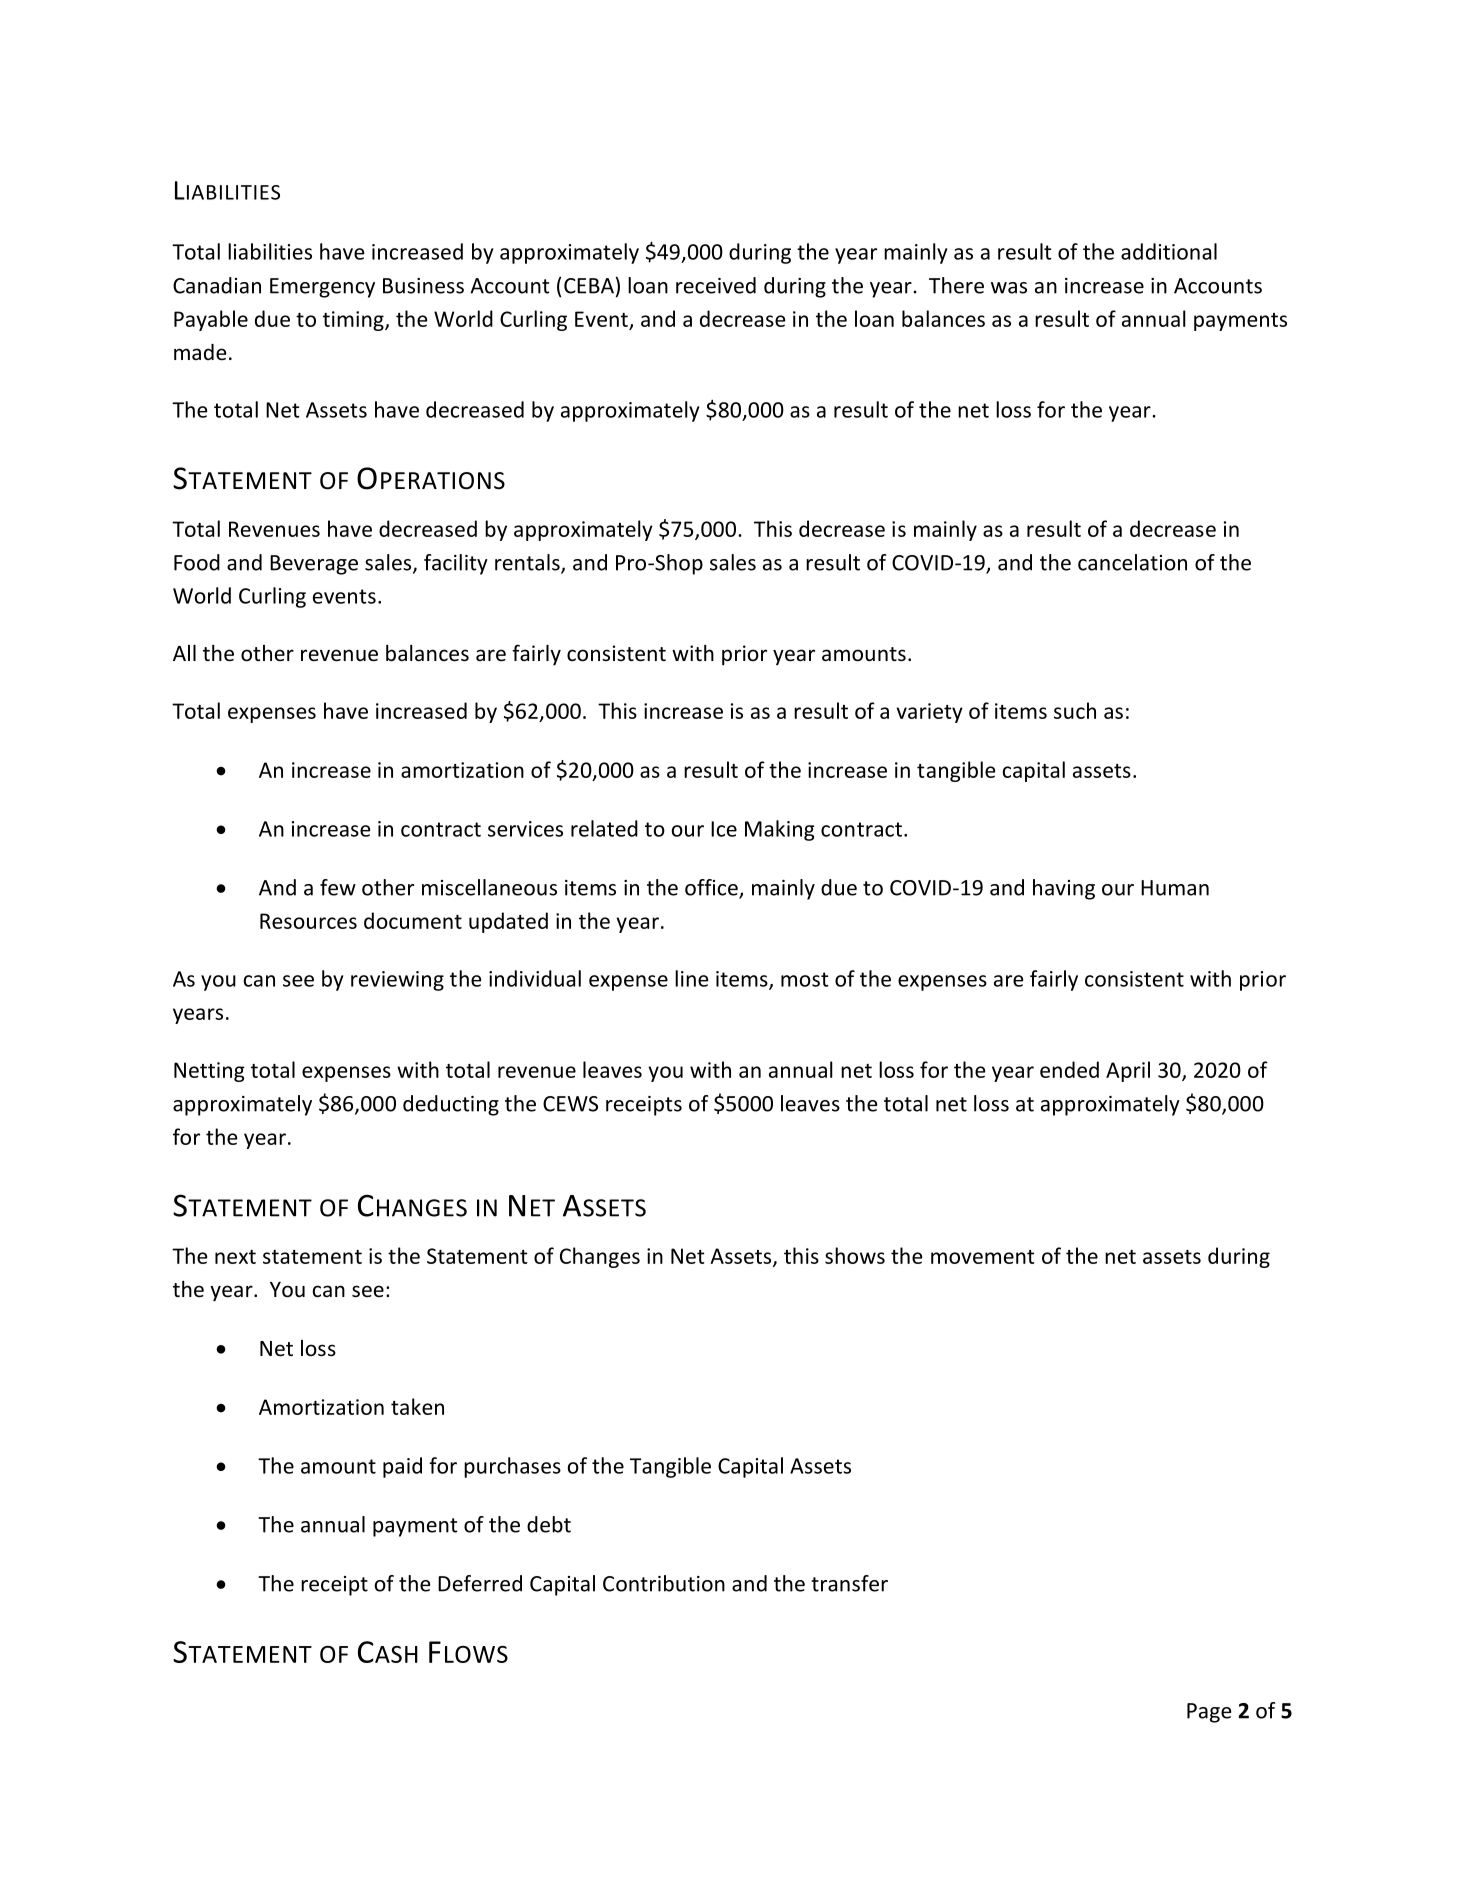 The image size is (1465, 1895). What do you see at coordinates (528, 563) in the screenshot?
I see `rentals` at bounding box center [528, 563].
